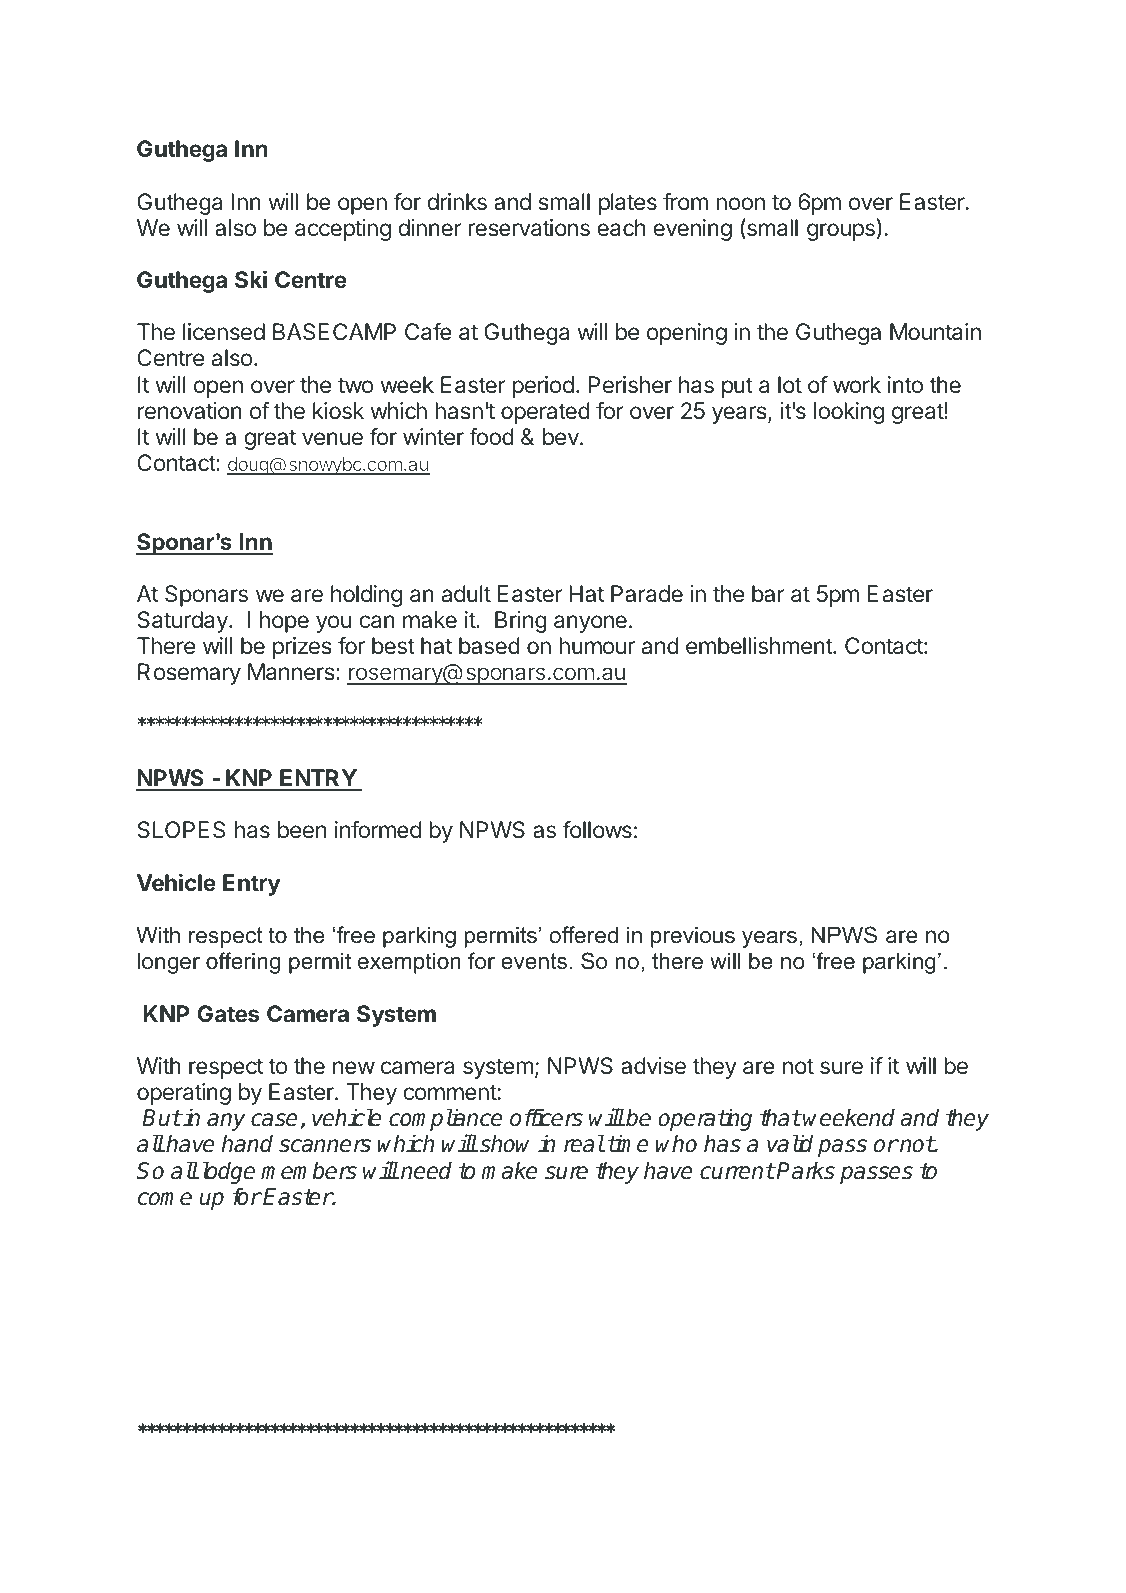 This screenshot has height=1593, width=1126. I want to click on reservations, so click(529, 228).
